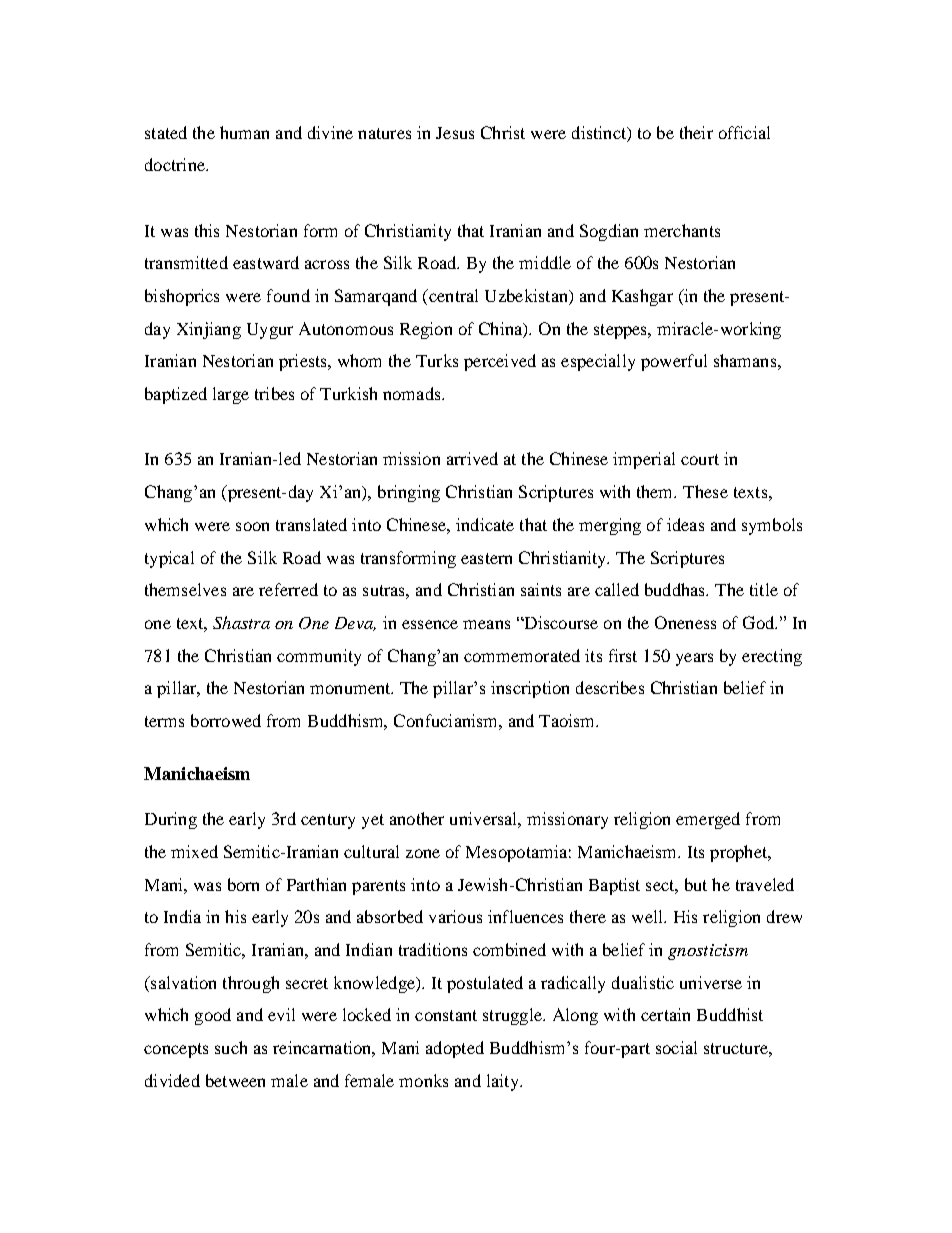  Describe the element at coordinates (455, 133) in the image. I see `Jesus` at that location.
